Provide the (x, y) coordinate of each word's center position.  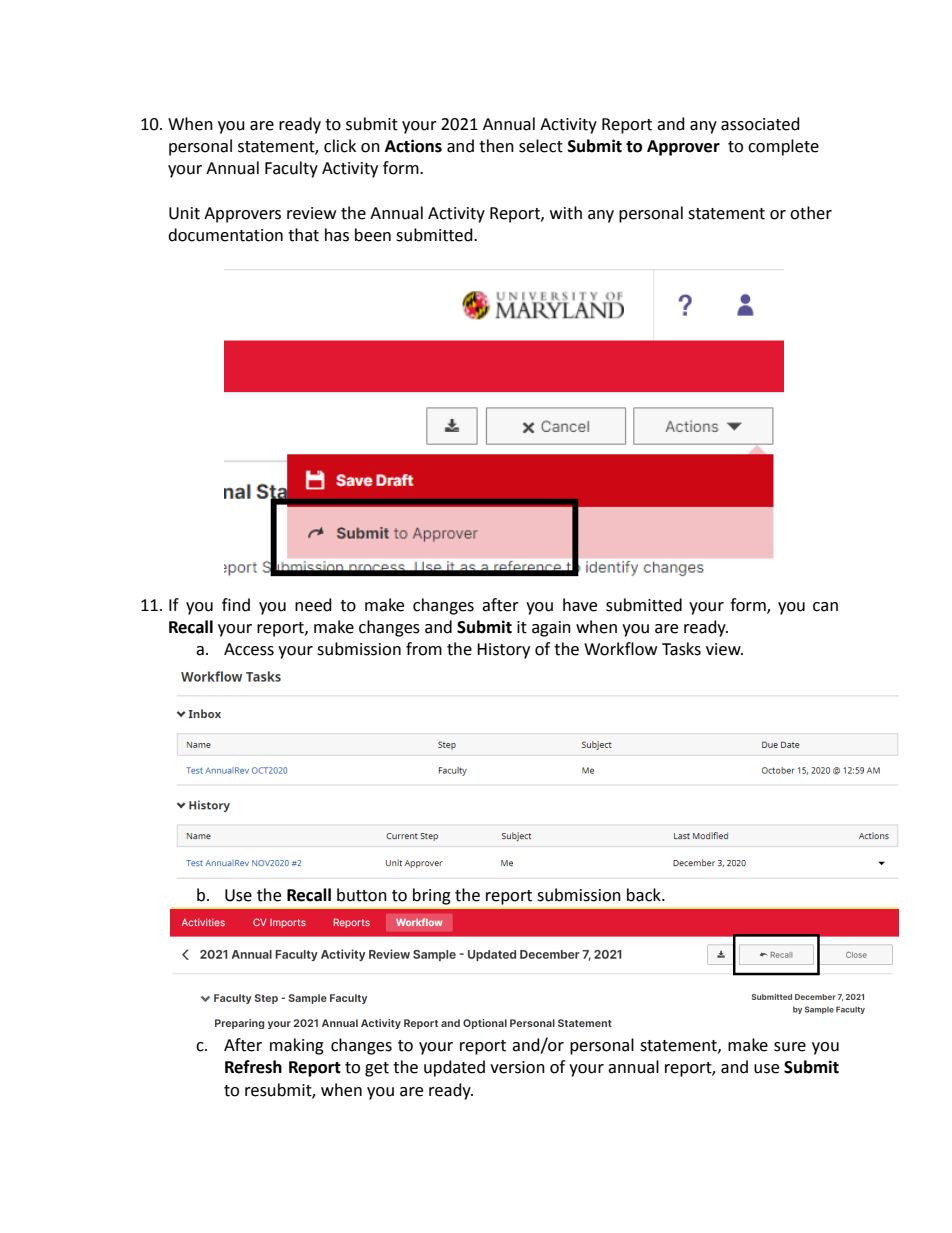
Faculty (291, 169)
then (496, 146)
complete (783, 147)
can (825, 607)
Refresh (253, 1067)
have (580, 605)
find (236, 605)
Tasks (681, 649)
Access (249, 649)
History (503, 651)
